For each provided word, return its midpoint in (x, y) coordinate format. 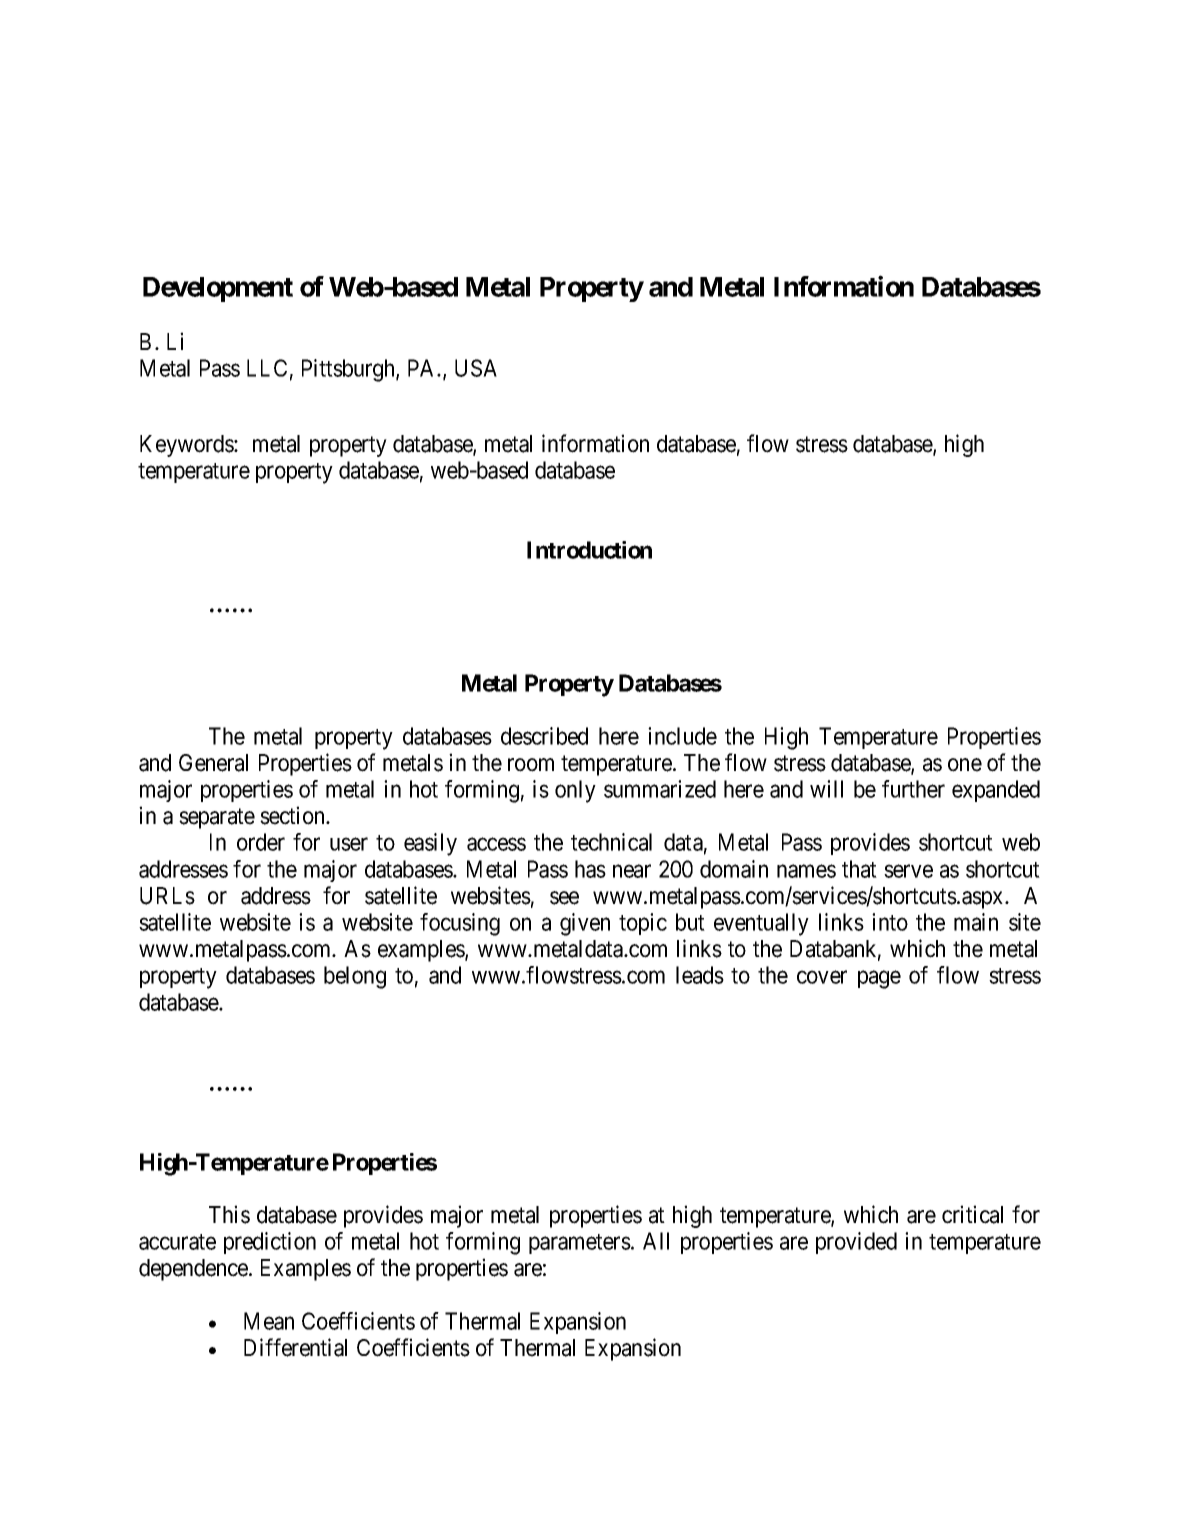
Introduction (589, 550)
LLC (267, 368)
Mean (269, 1321)
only (575, 791)
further (913, 789)
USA (476, 368)
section (293, 815)
